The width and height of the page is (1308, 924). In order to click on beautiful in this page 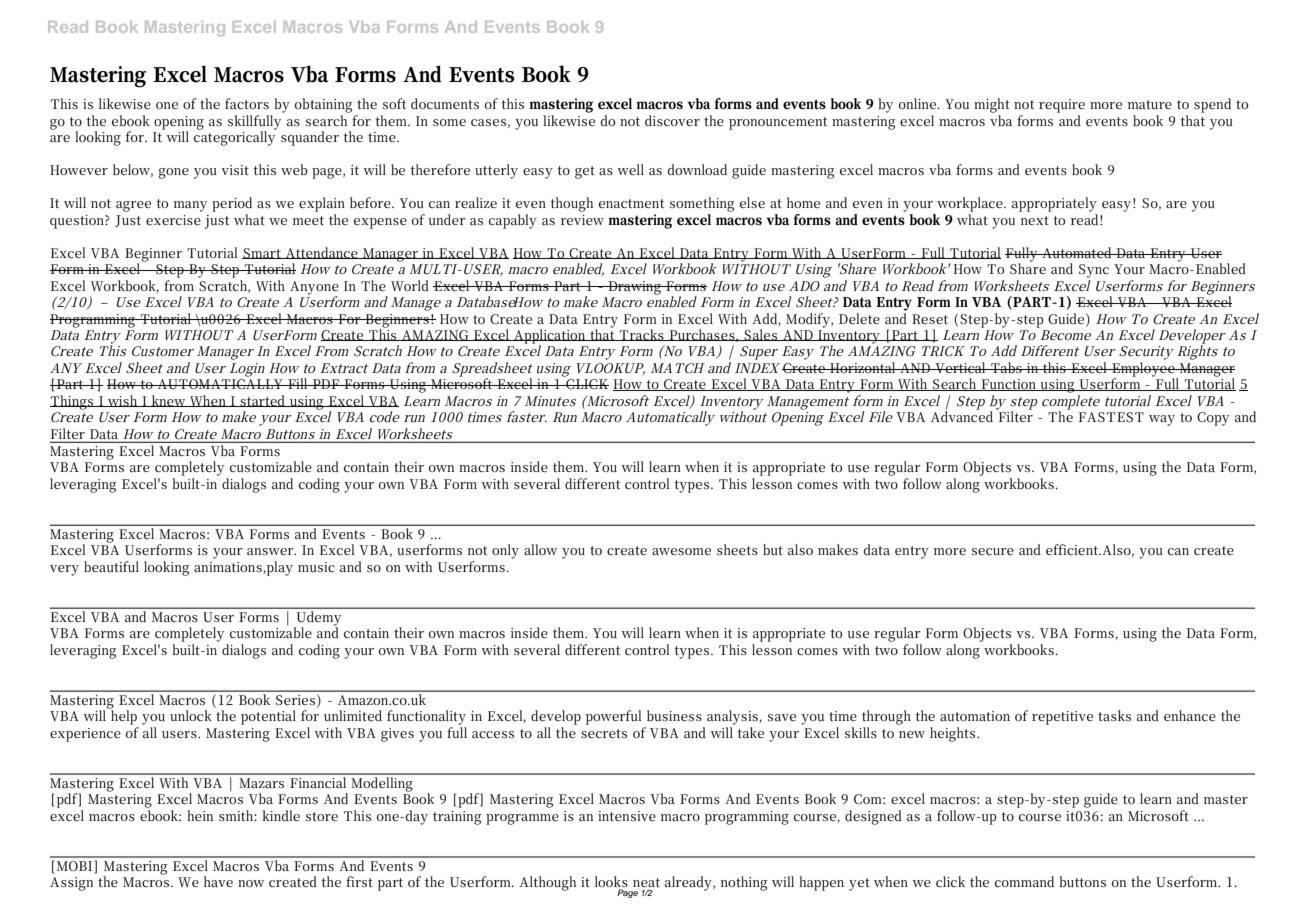, I will do `click(111, 566)`.
